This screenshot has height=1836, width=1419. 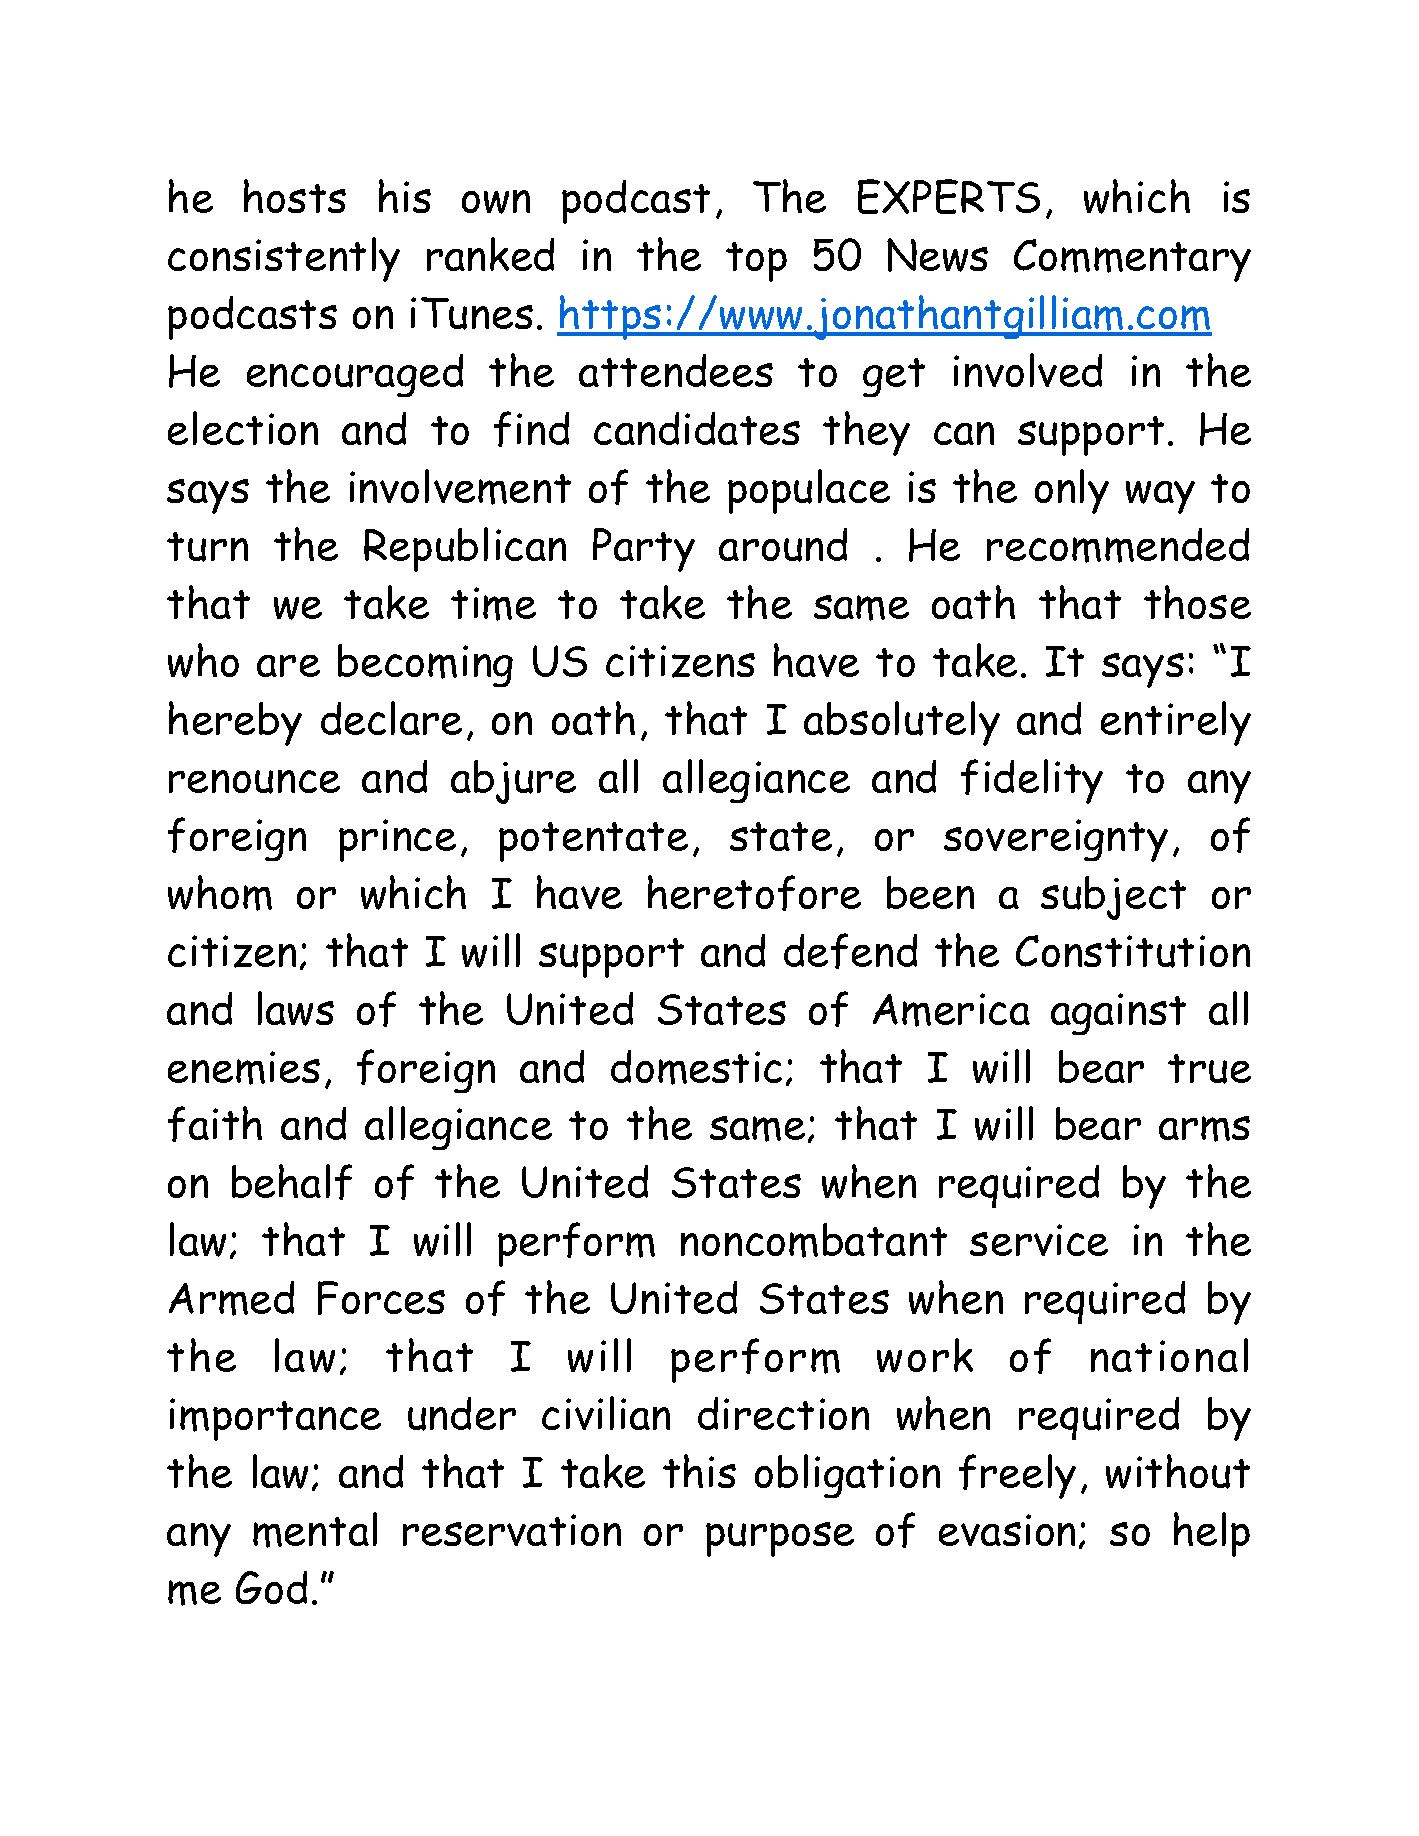 What do you see at coordinates (780, 1539) in the screenshot?
I see `purpose` at bounding box center [780, 1539].
